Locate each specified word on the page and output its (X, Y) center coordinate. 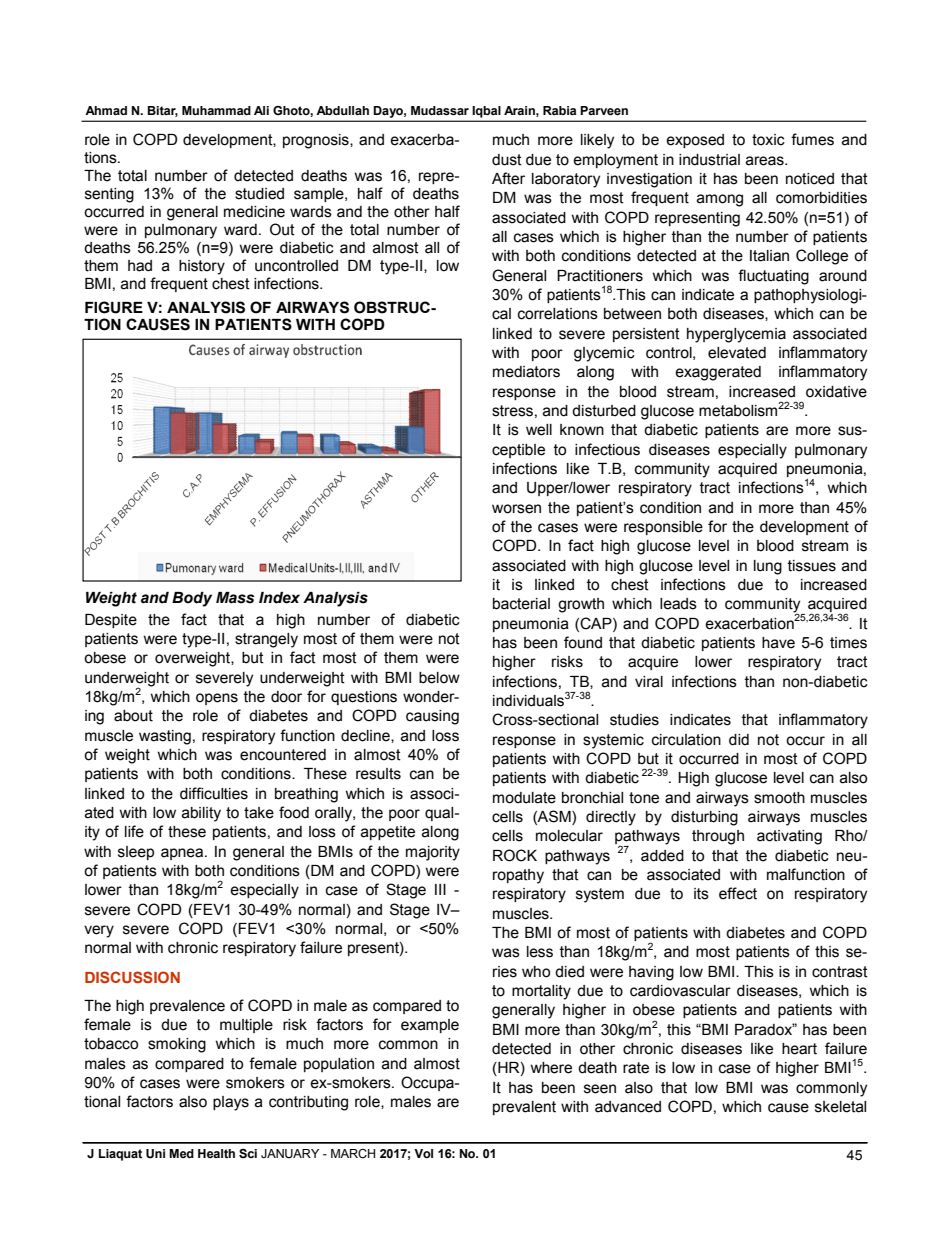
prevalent (524, 1108)
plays (231, 1103)
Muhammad (216, 110)
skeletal (840, 1107)
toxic (768, 140)
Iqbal (486, 112)
